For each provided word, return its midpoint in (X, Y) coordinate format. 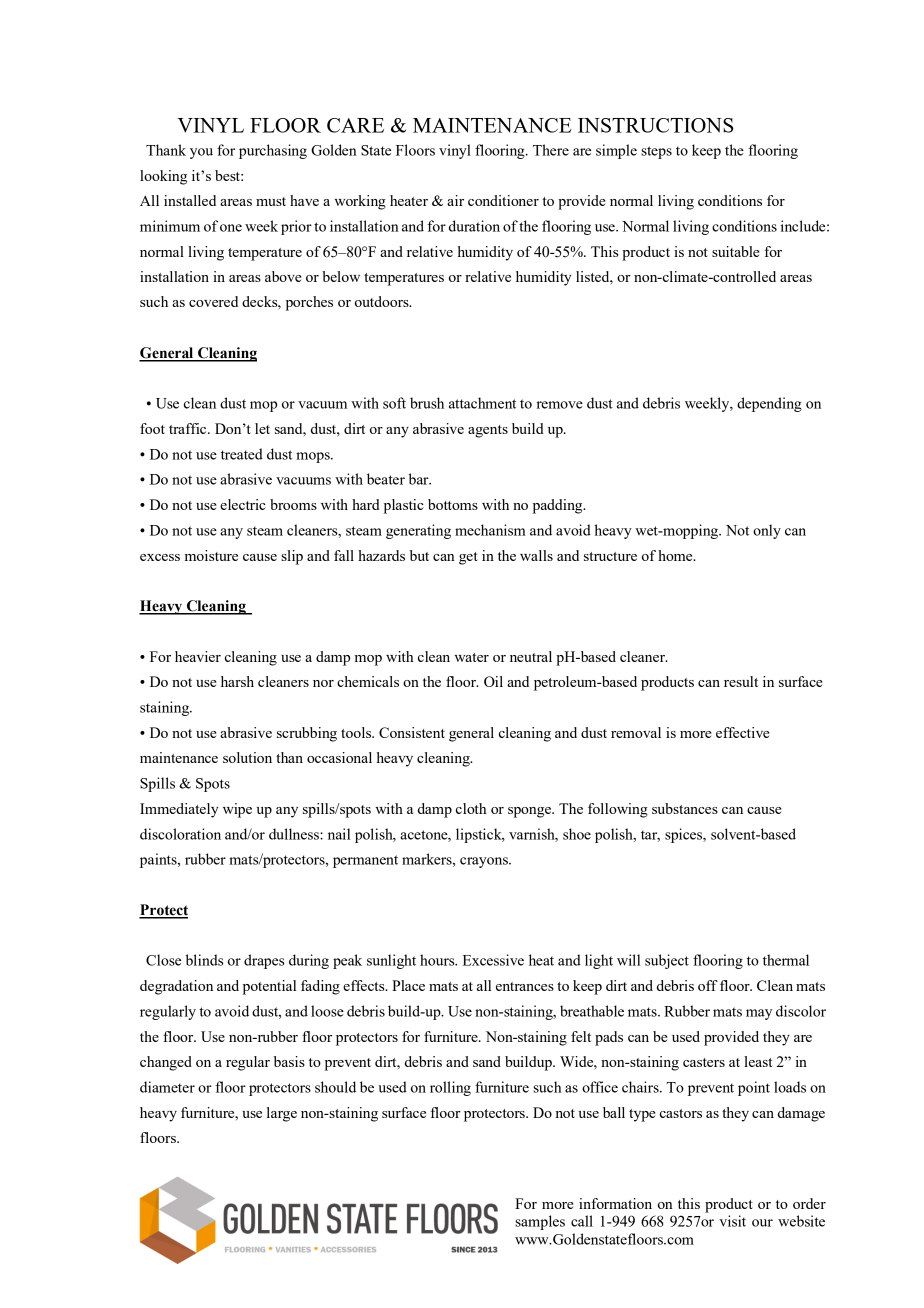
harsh (237, 681)
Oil (493, 681)
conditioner (503, 200)
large (282, 1114)
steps (656, 152)
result (741, 681)
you (201, 153)
